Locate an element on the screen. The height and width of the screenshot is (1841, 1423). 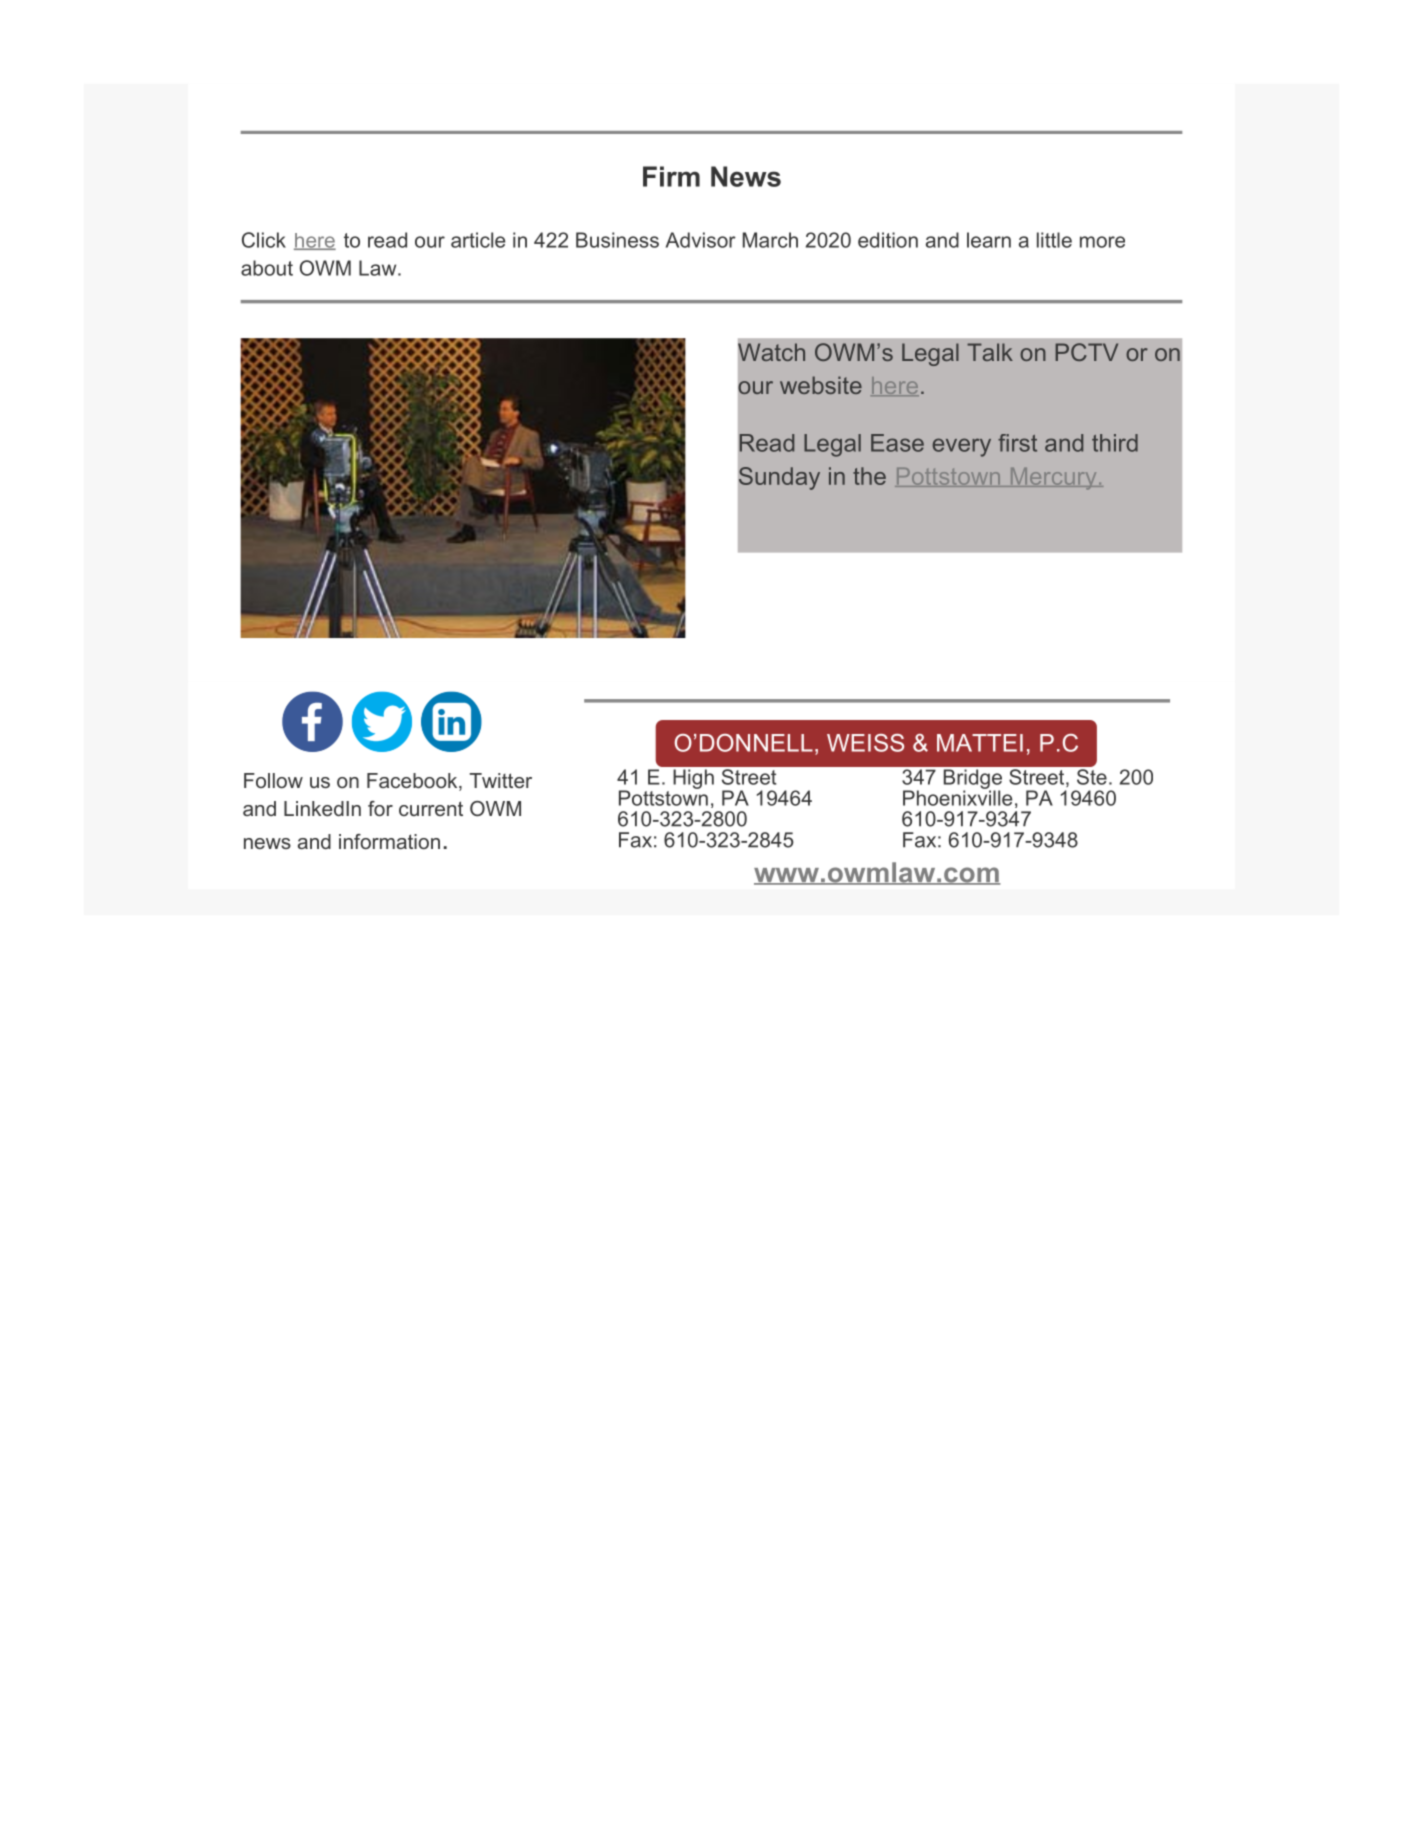
Facebook is located at coordinates (413, 782).
